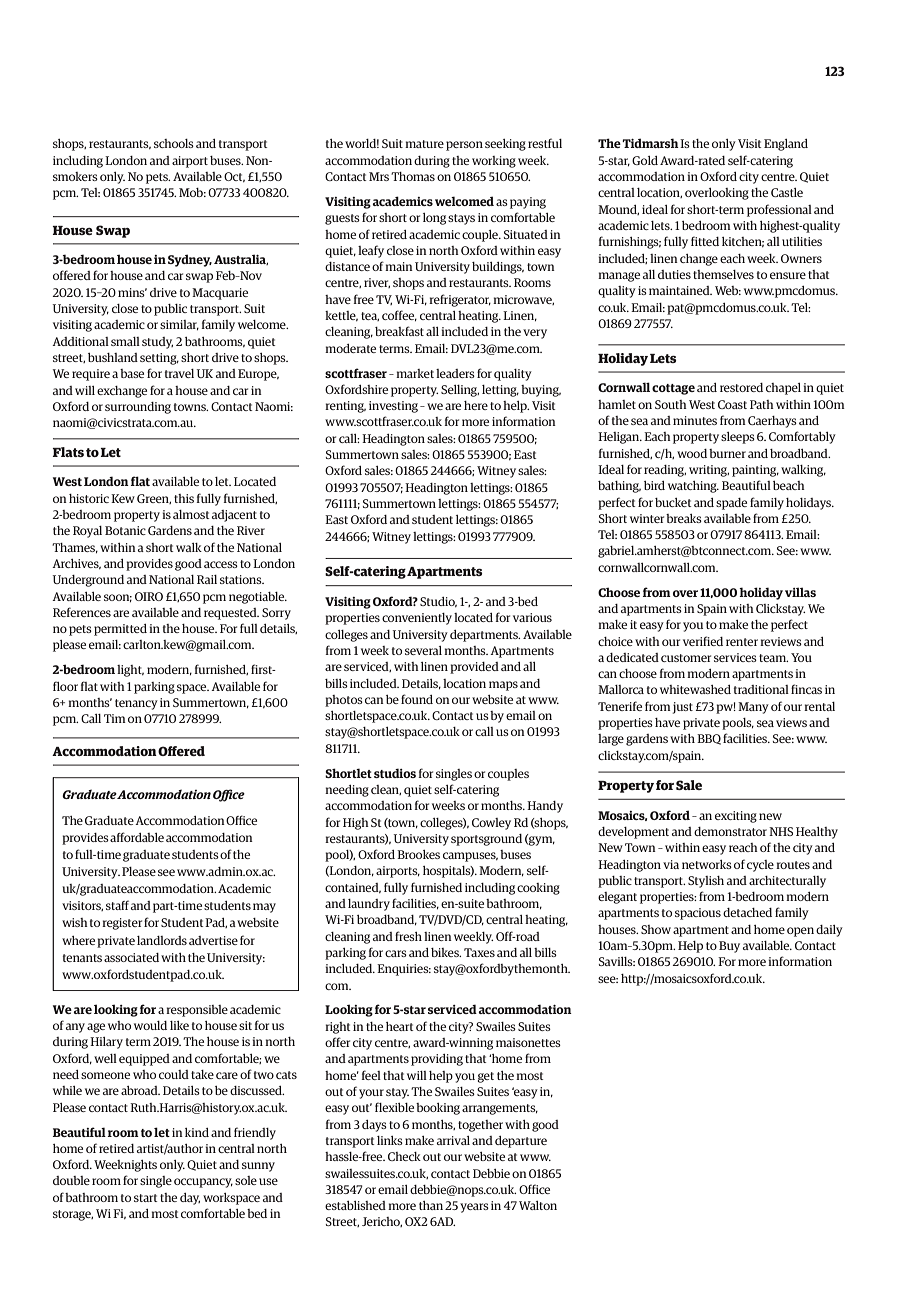 Image resolution: width=924 pixels, height=1308 pixels. What do you see at coordinates (203, 1183) in the screenshot?
I see `occupancy` at bounding box center [203, 1183].
